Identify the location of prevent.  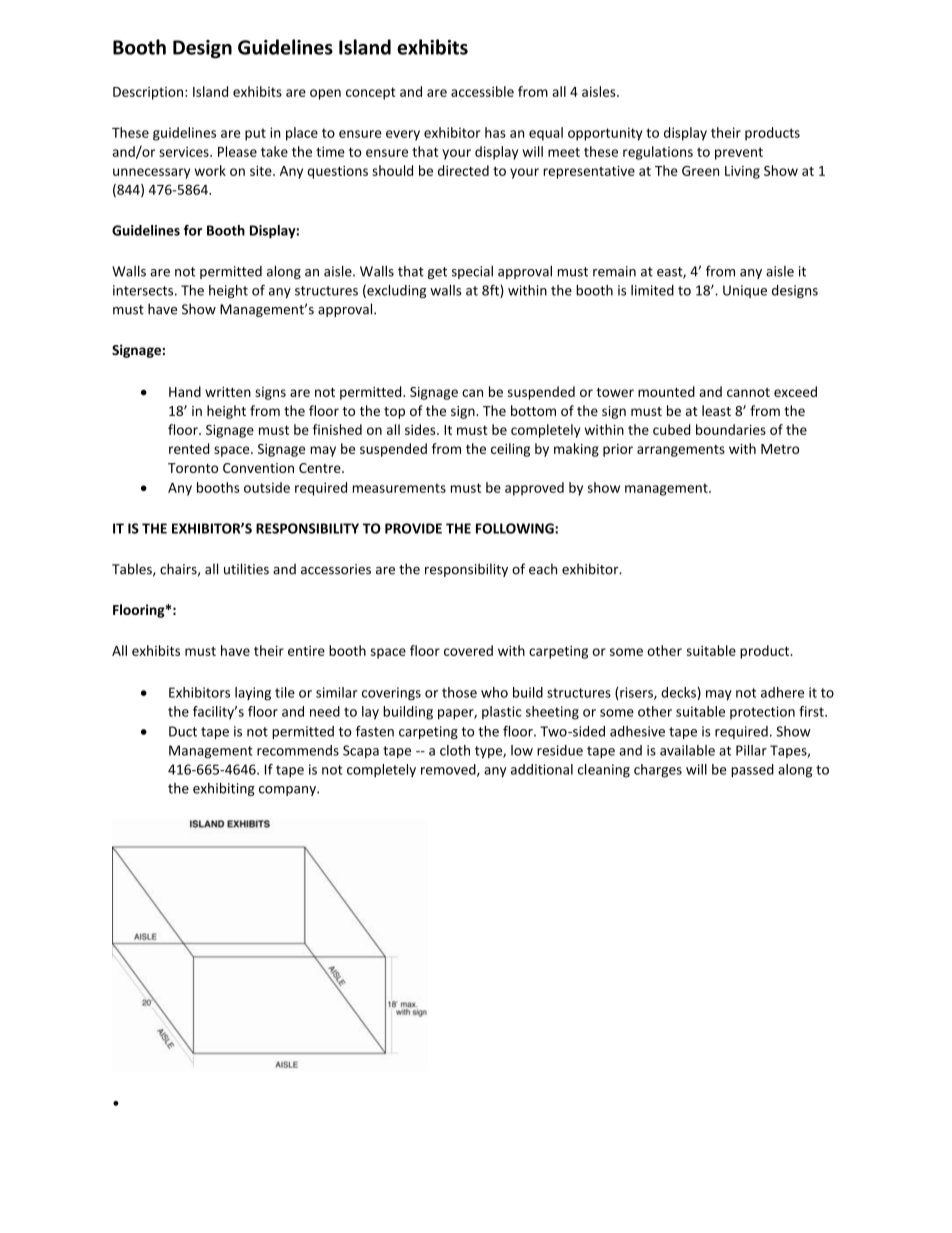
(739, 153).
